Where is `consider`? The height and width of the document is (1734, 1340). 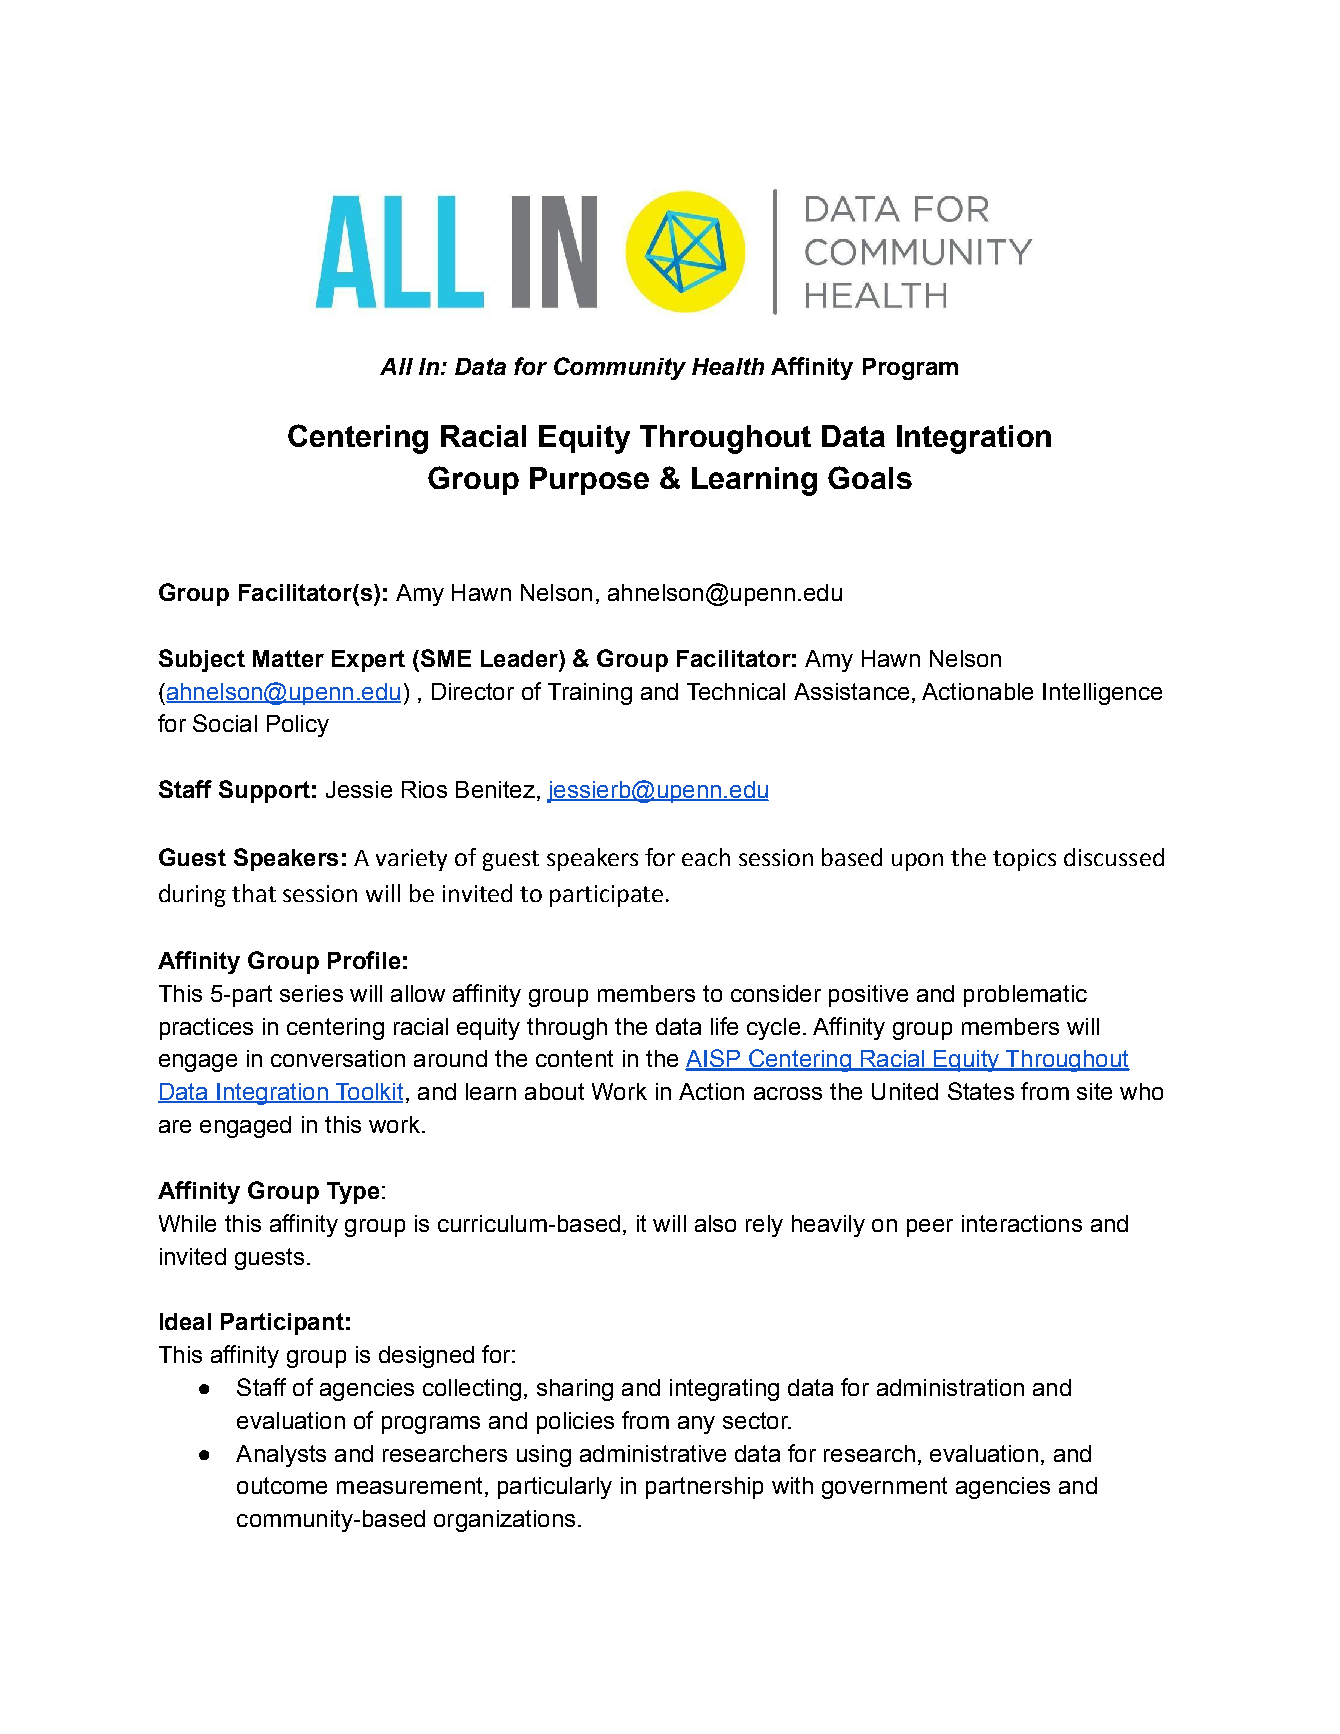 consider is located at coordinates (776, 993).
